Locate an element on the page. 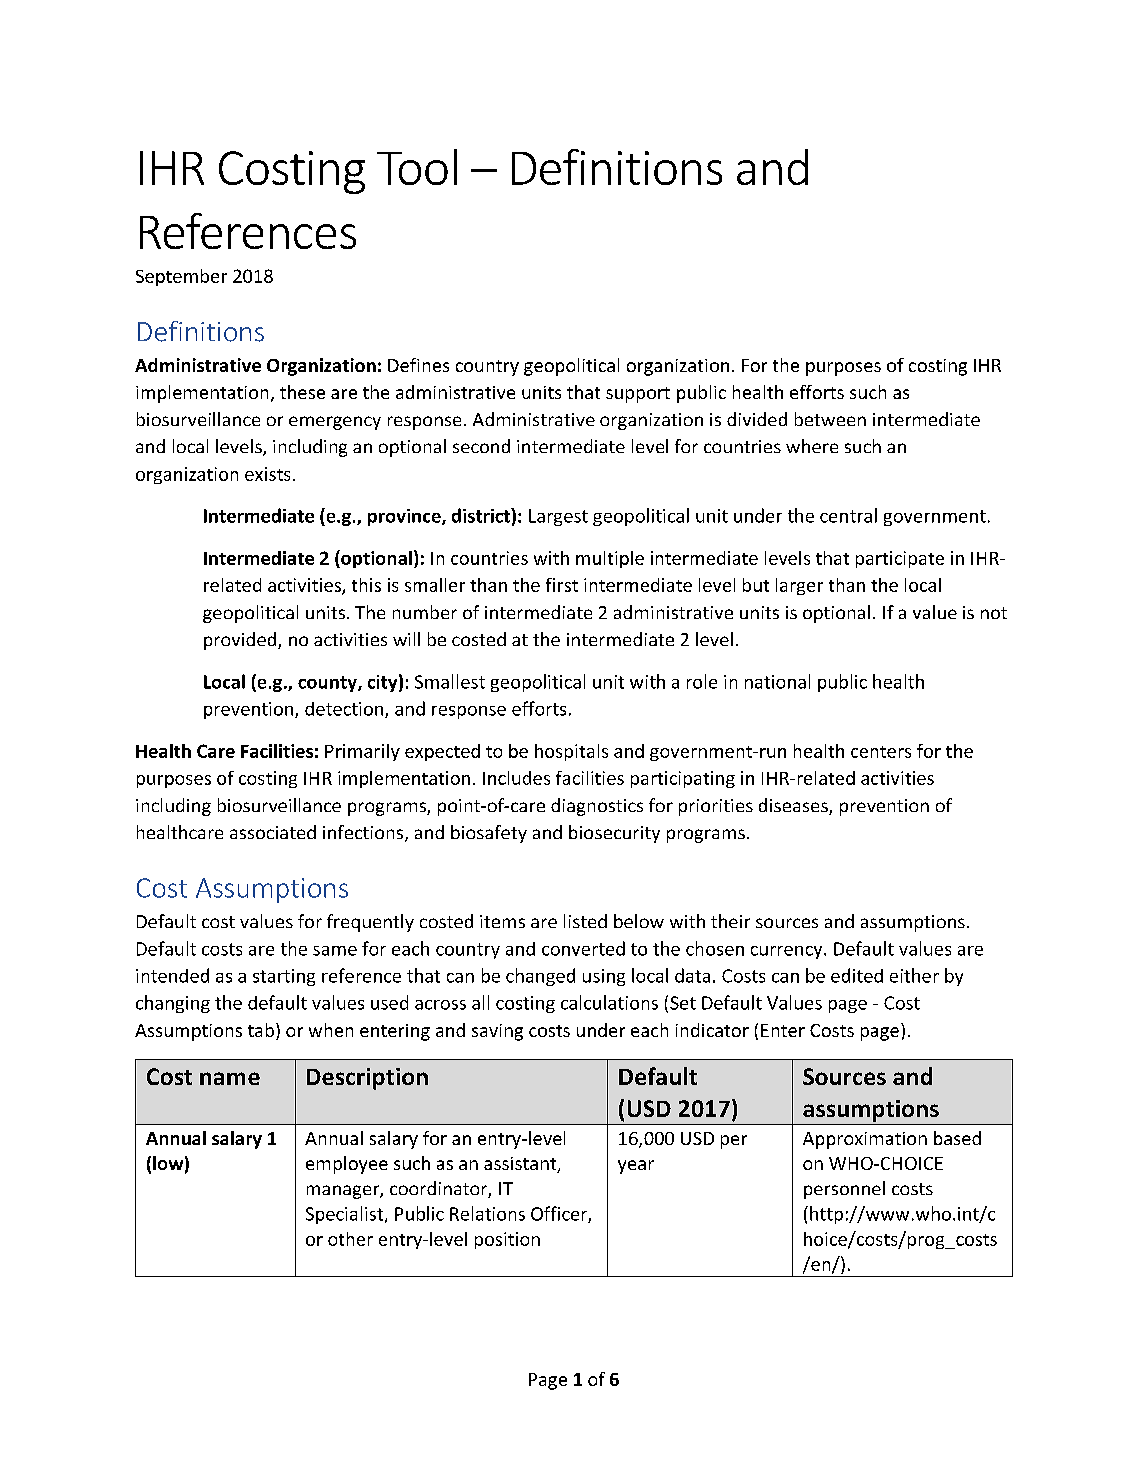  county is located at coordinates (328, 684).
